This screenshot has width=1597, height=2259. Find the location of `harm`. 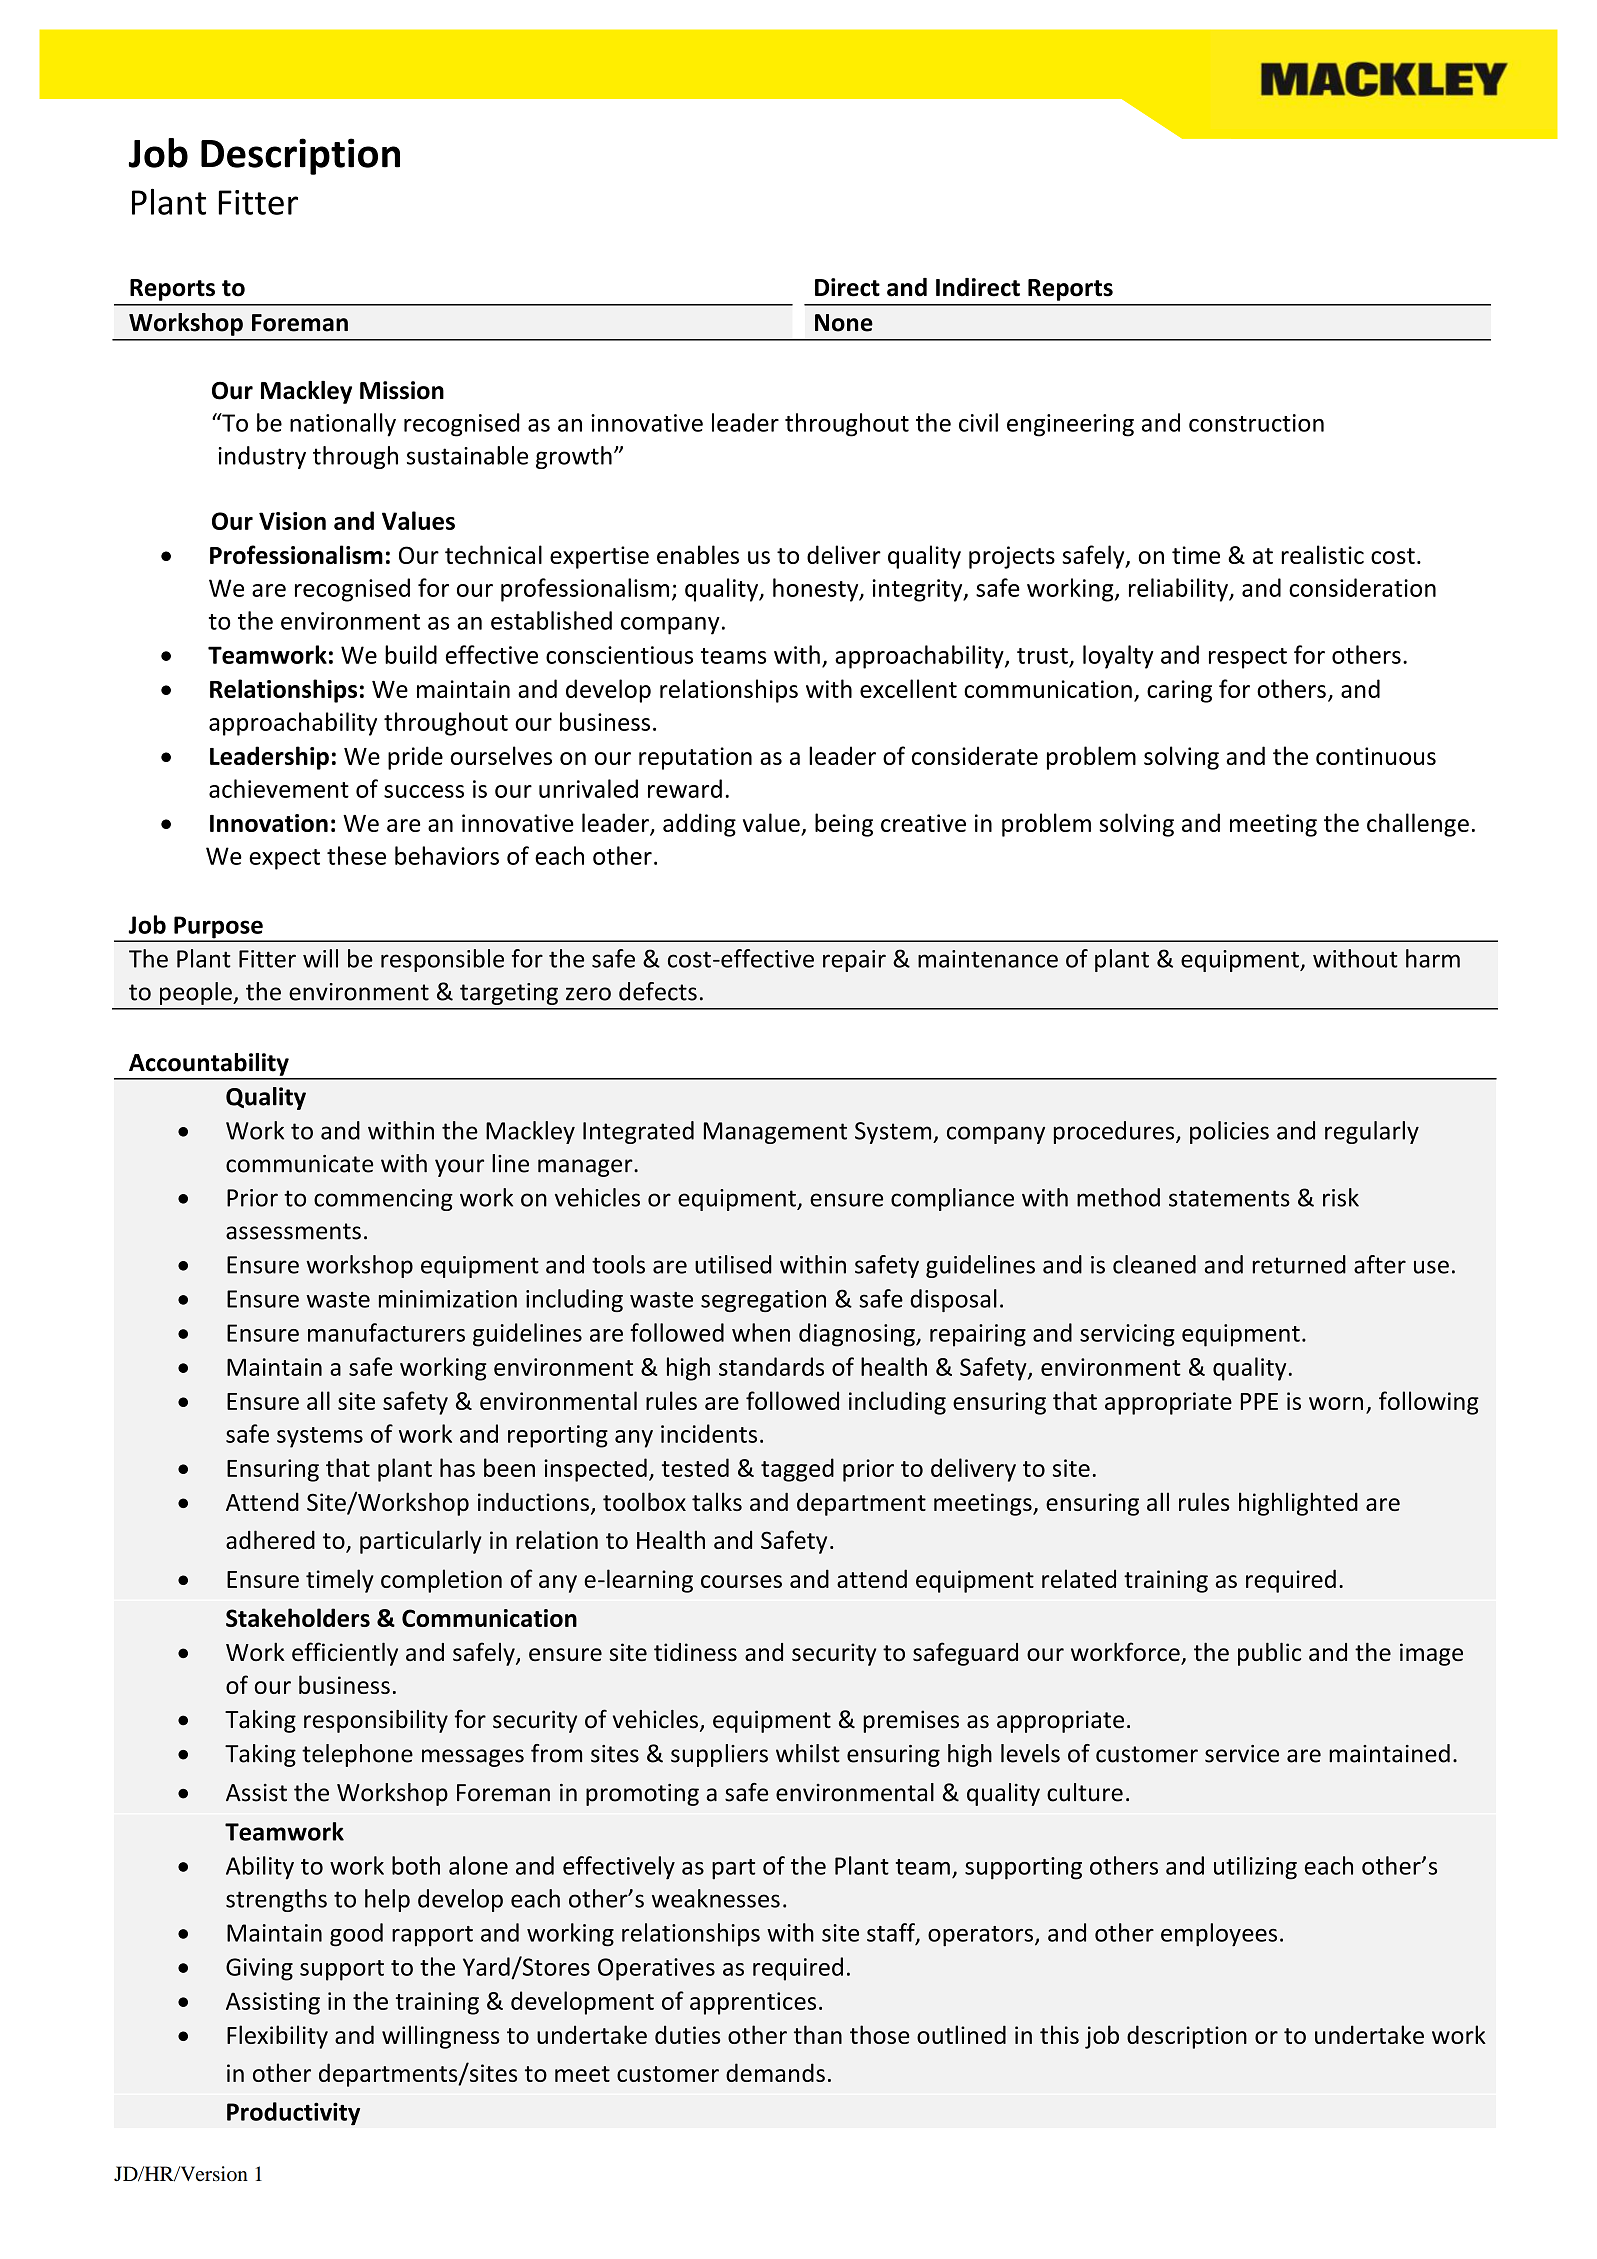

harm is located at coordinates (1433, 958).
